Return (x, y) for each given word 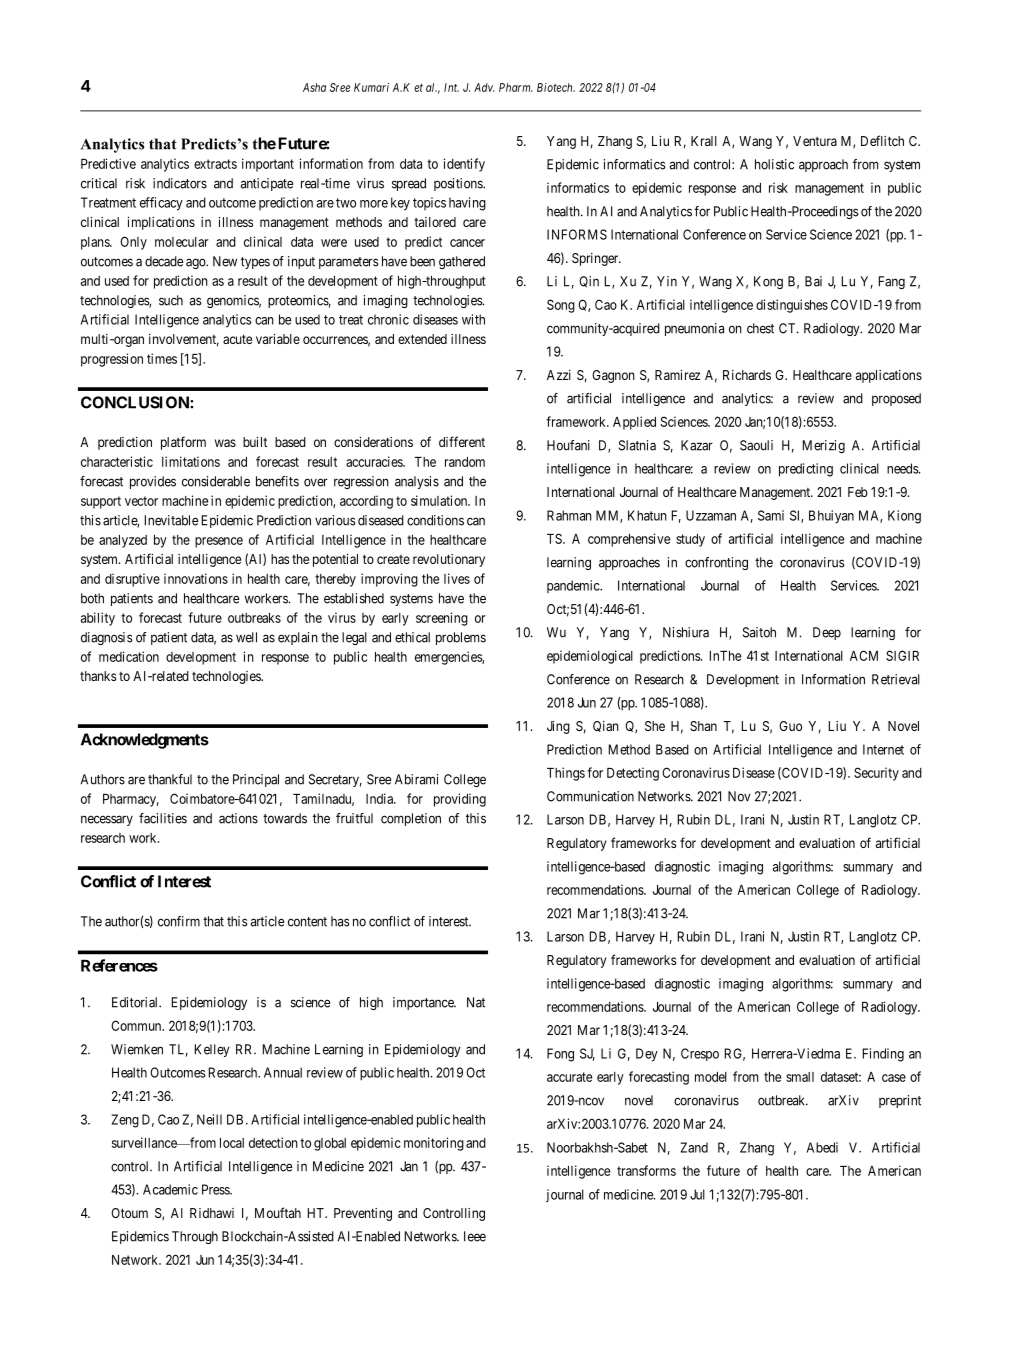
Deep (827, 633)
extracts (215, 164)
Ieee (475, 1236)
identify (464, 165)
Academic (170, 1189)
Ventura (815, 141)
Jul (697, 1194)
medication (129, 656)
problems (461, 638)
